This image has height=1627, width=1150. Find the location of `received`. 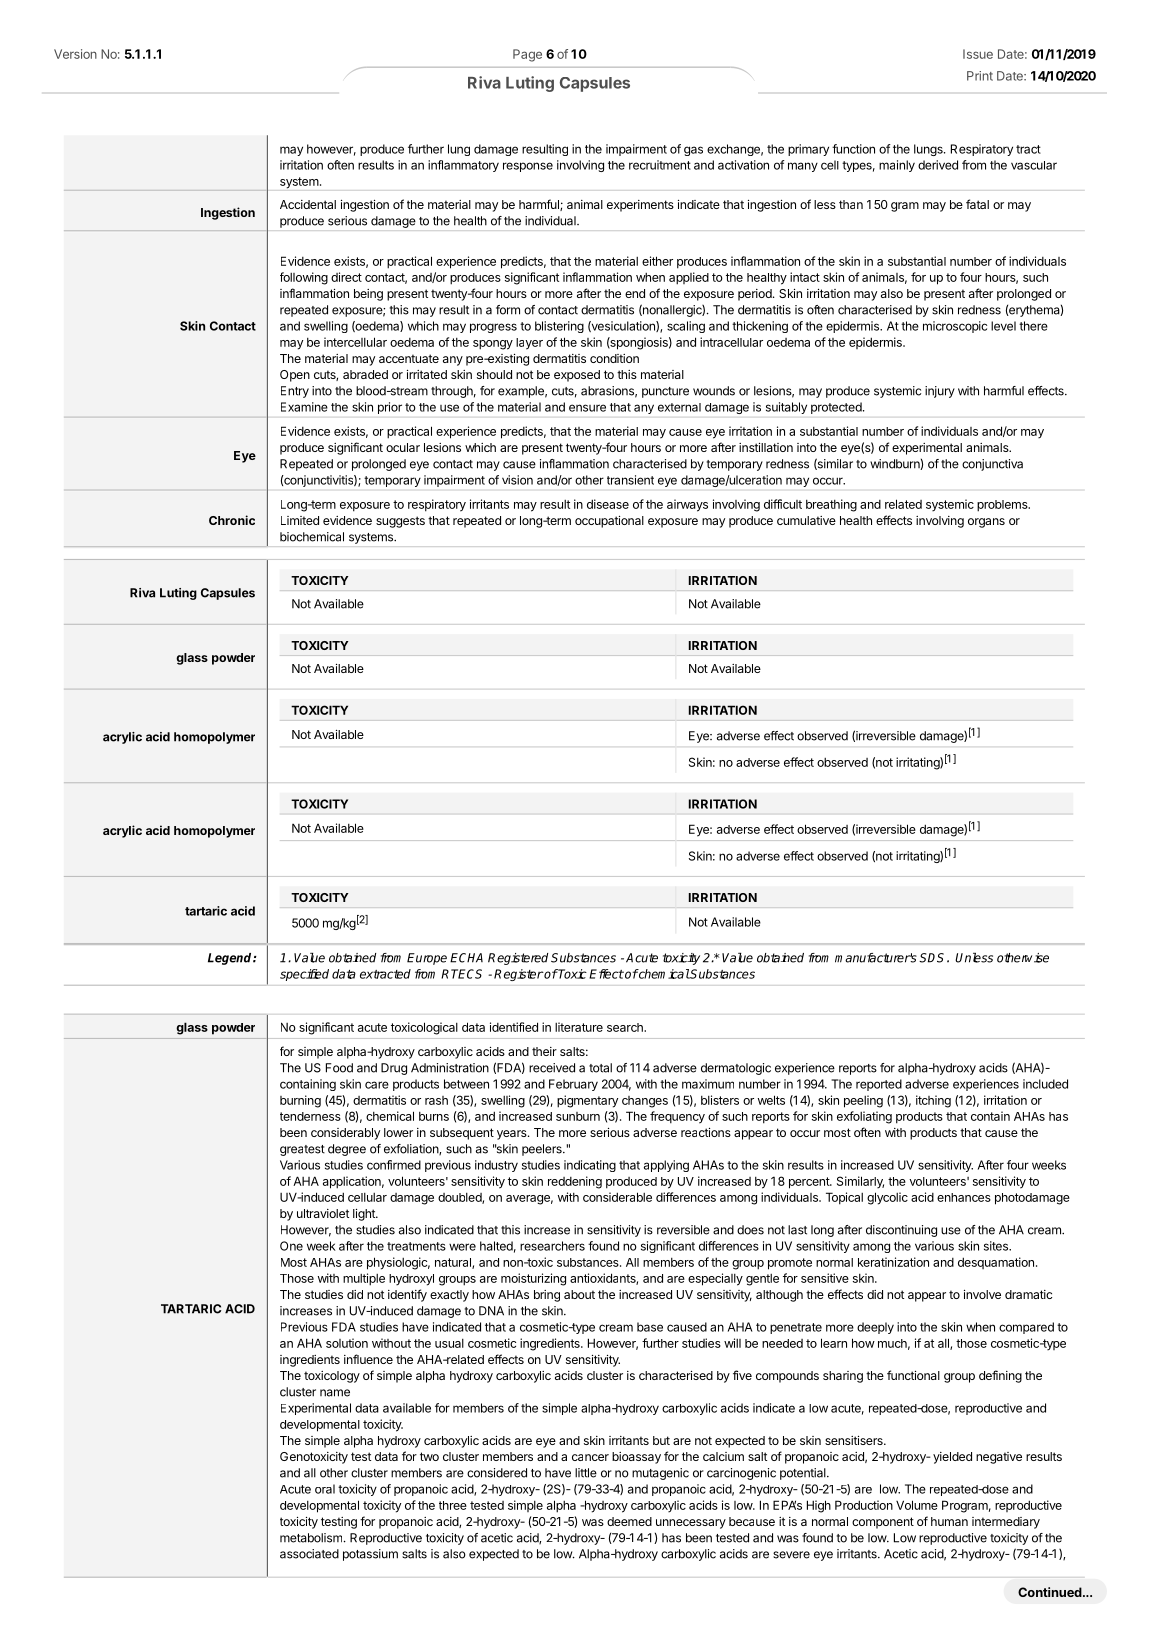

received is located at coordinates (552, 1068).
